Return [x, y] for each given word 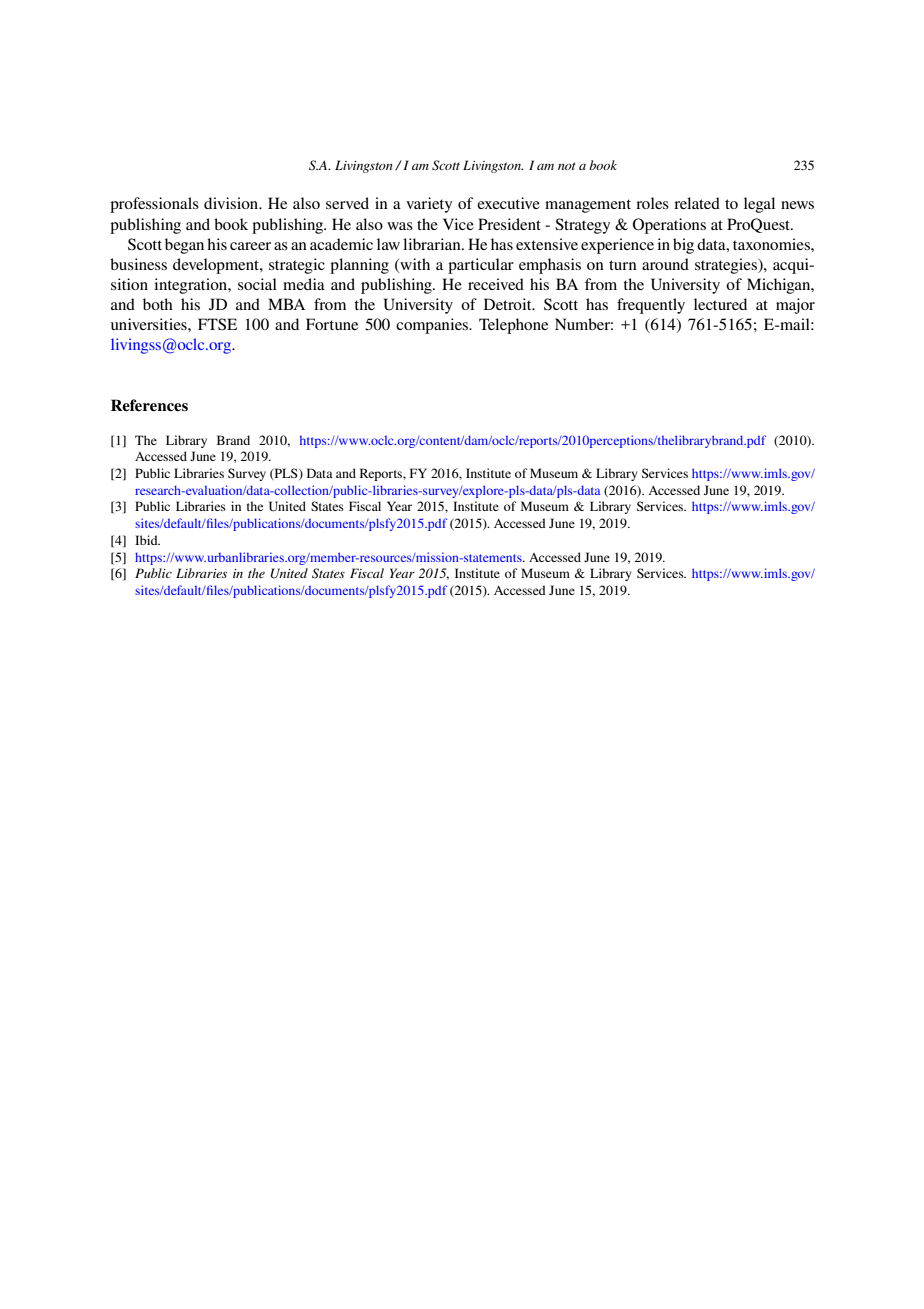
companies [433, 326]
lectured [720, 304]
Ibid [147, 540]
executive [508, 203]
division [232, 203]
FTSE [217, 324]
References [149, 405]
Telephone [513, 326]
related [697, 203]
